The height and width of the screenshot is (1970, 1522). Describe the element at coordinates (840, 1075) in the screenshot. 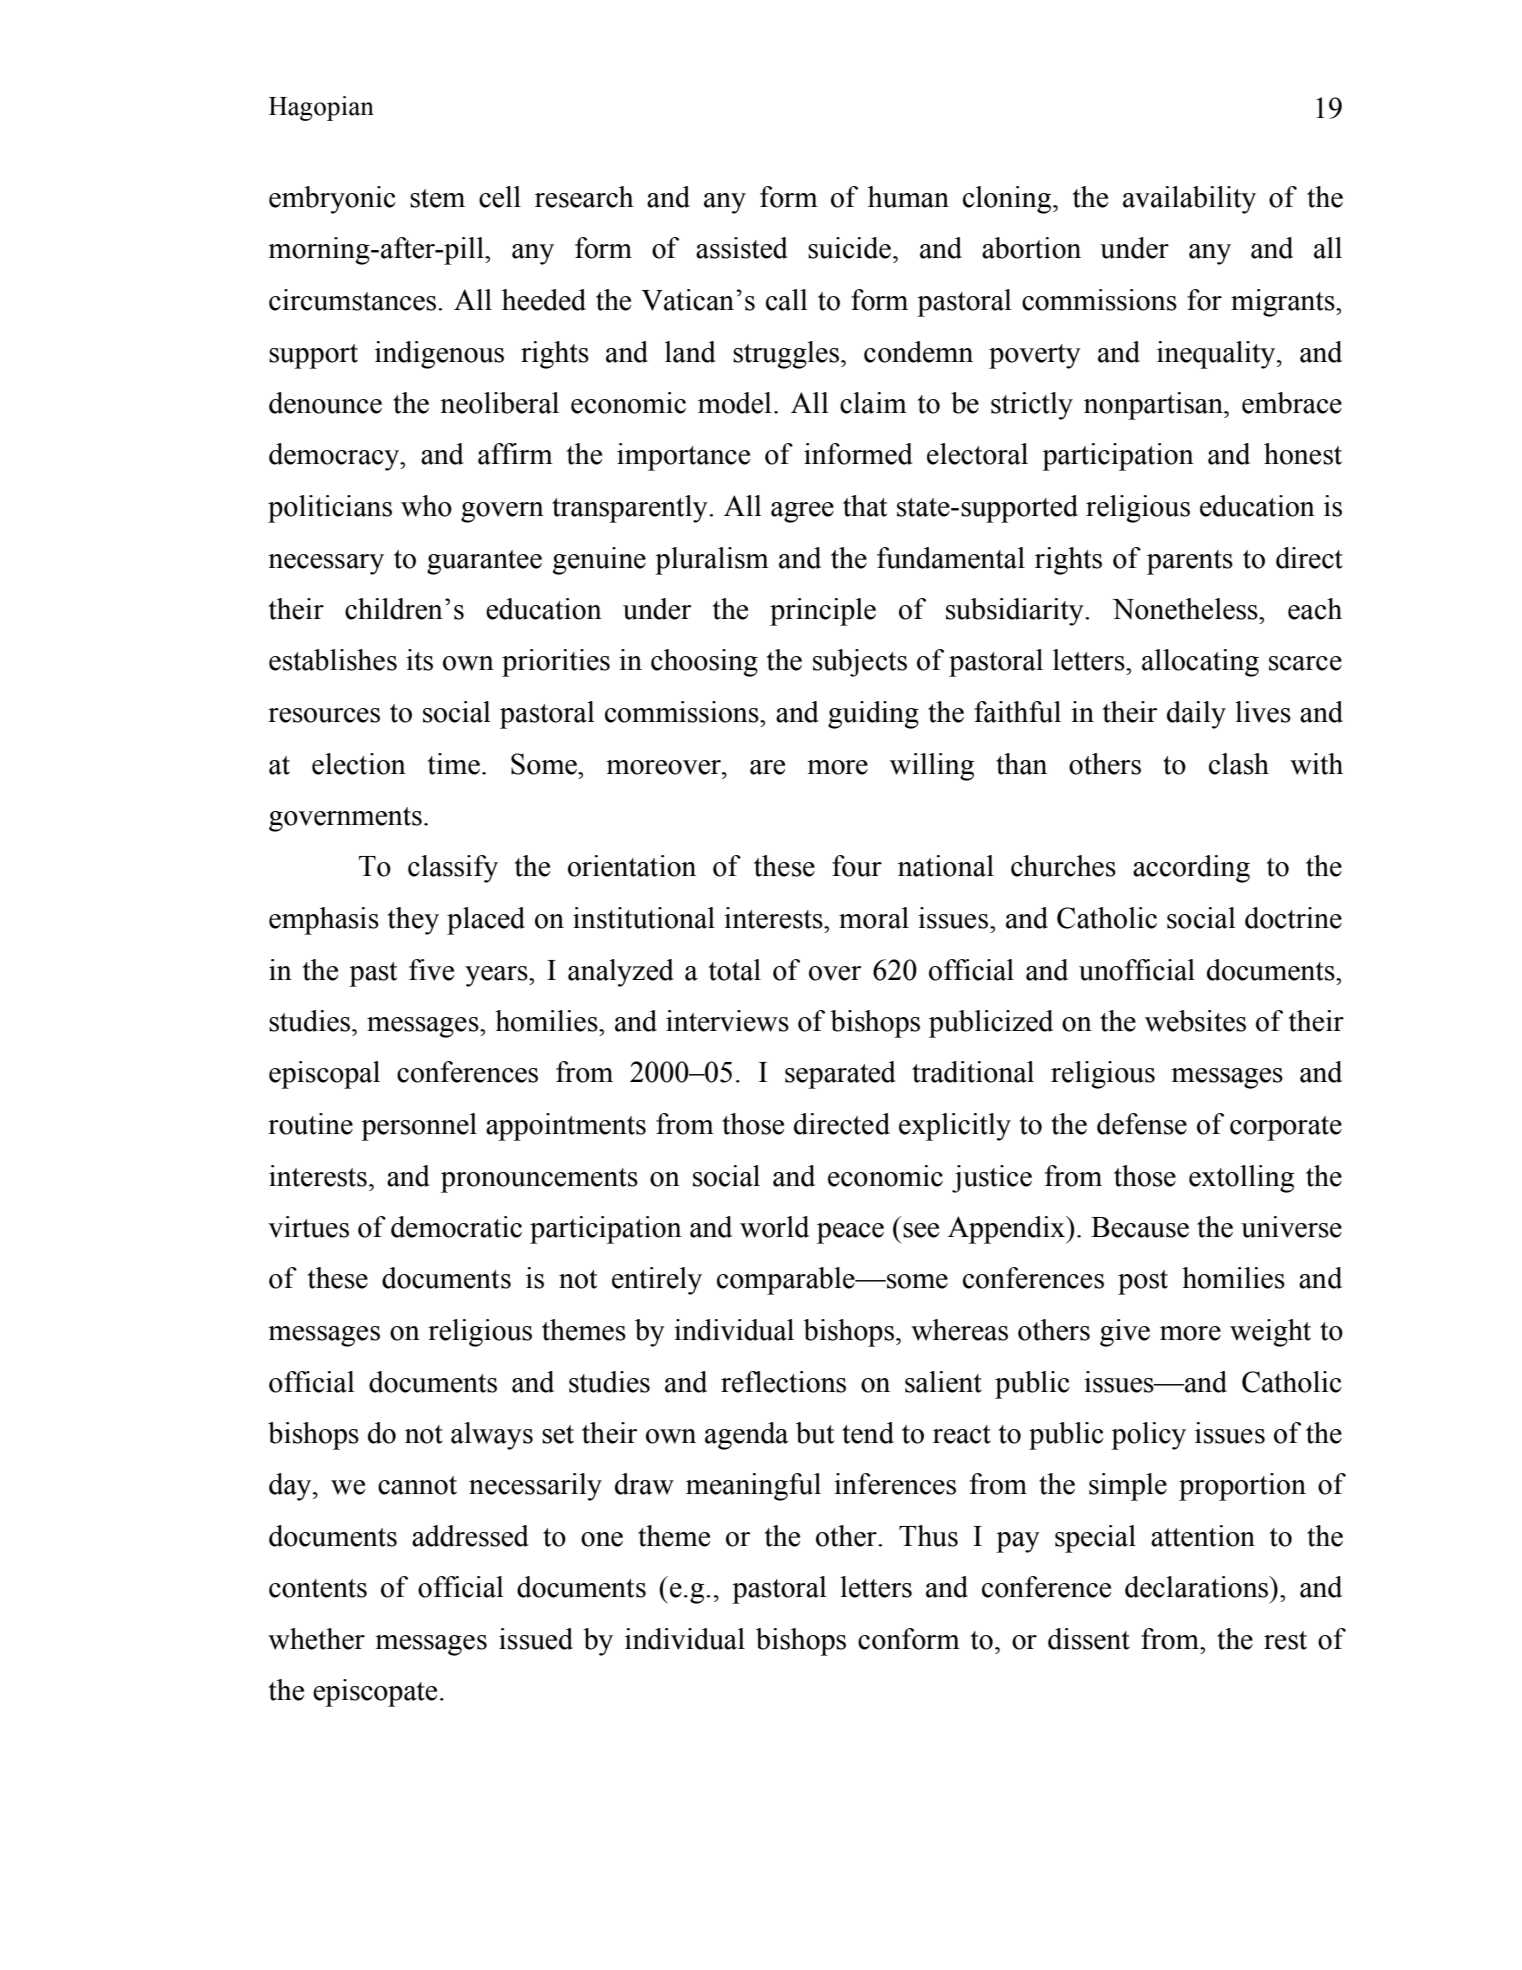

I see `separated` at that location.
